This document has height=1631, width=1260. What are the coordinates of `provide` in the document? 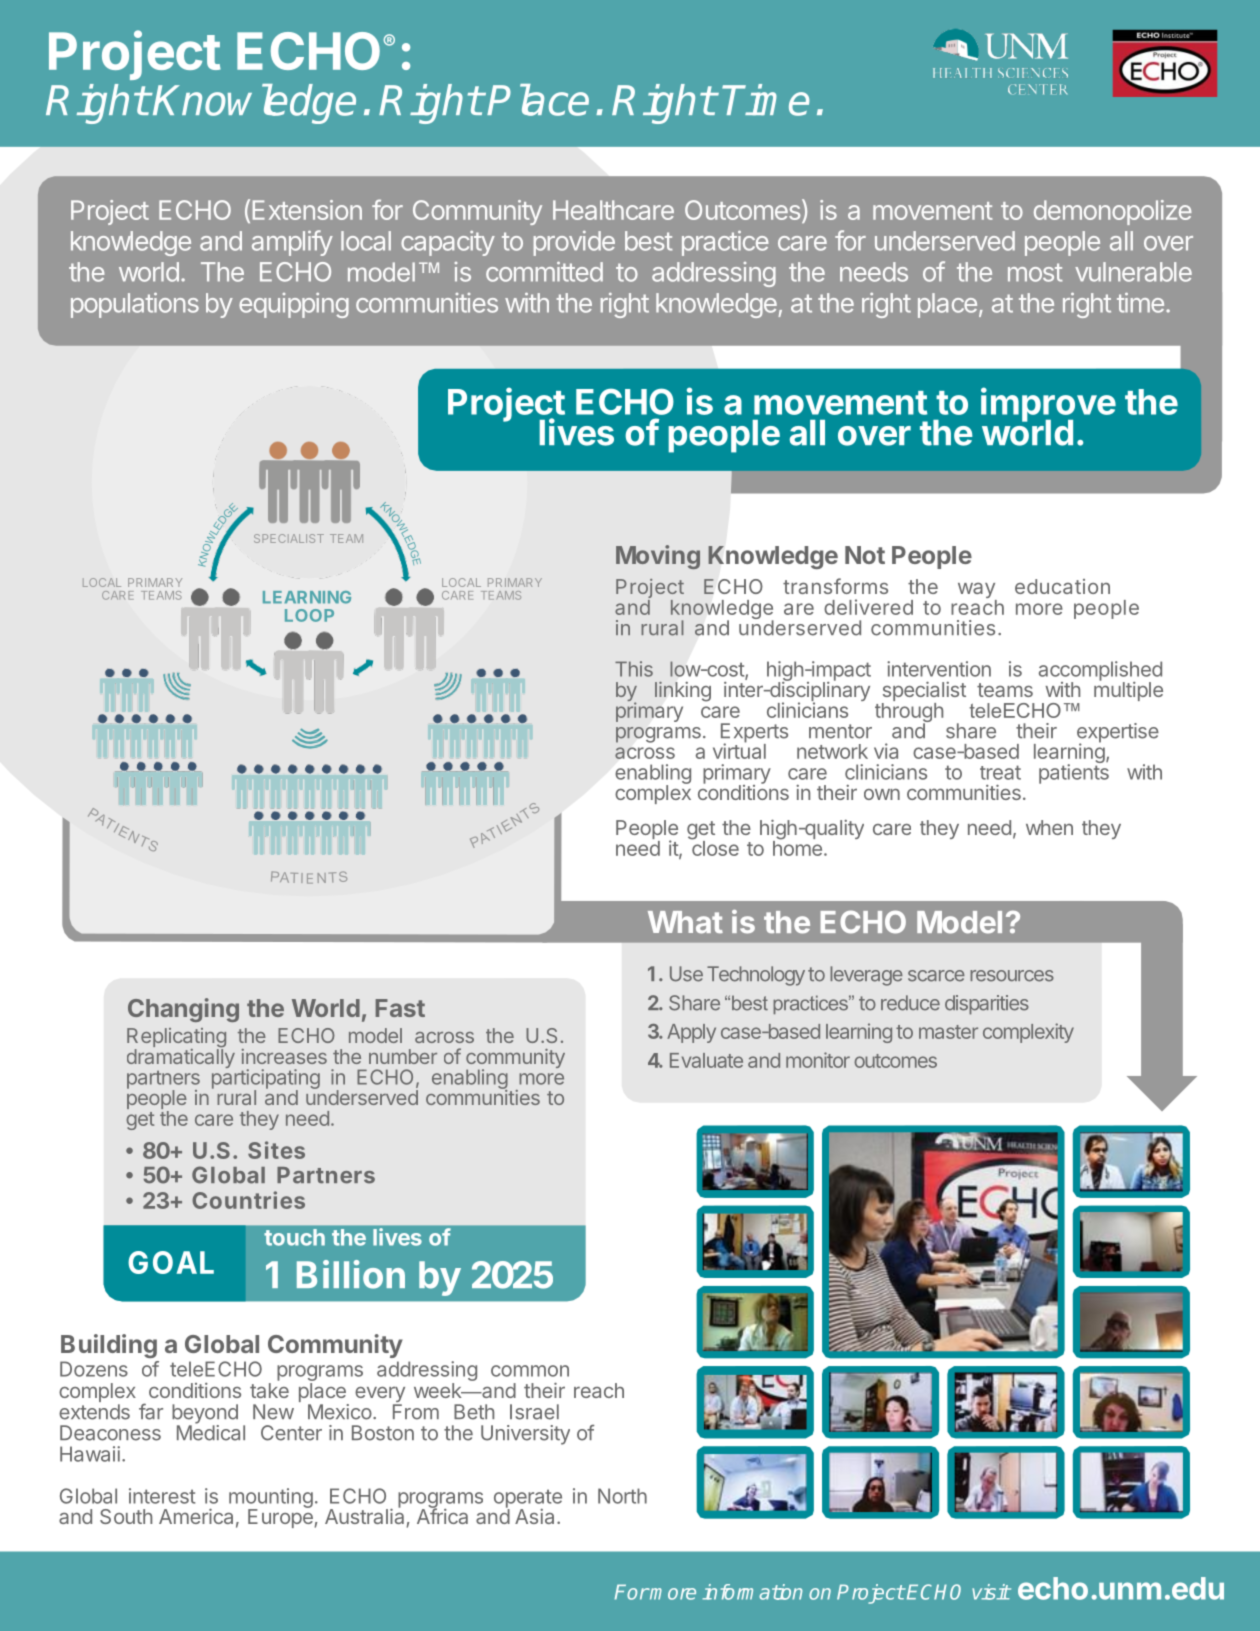 It's located at (574, 243).
